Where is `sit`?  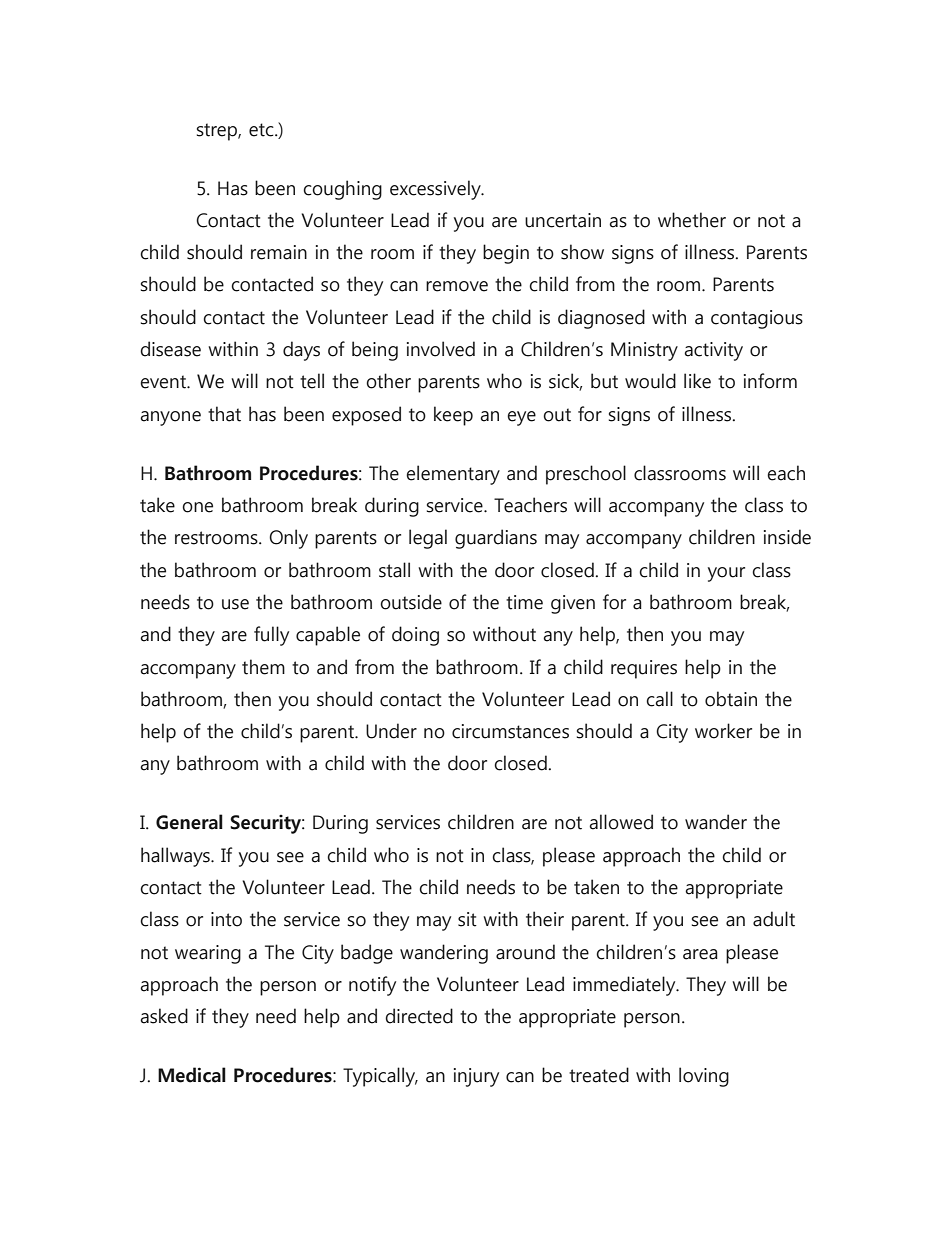 sit is located at coordinates (467, 919).
